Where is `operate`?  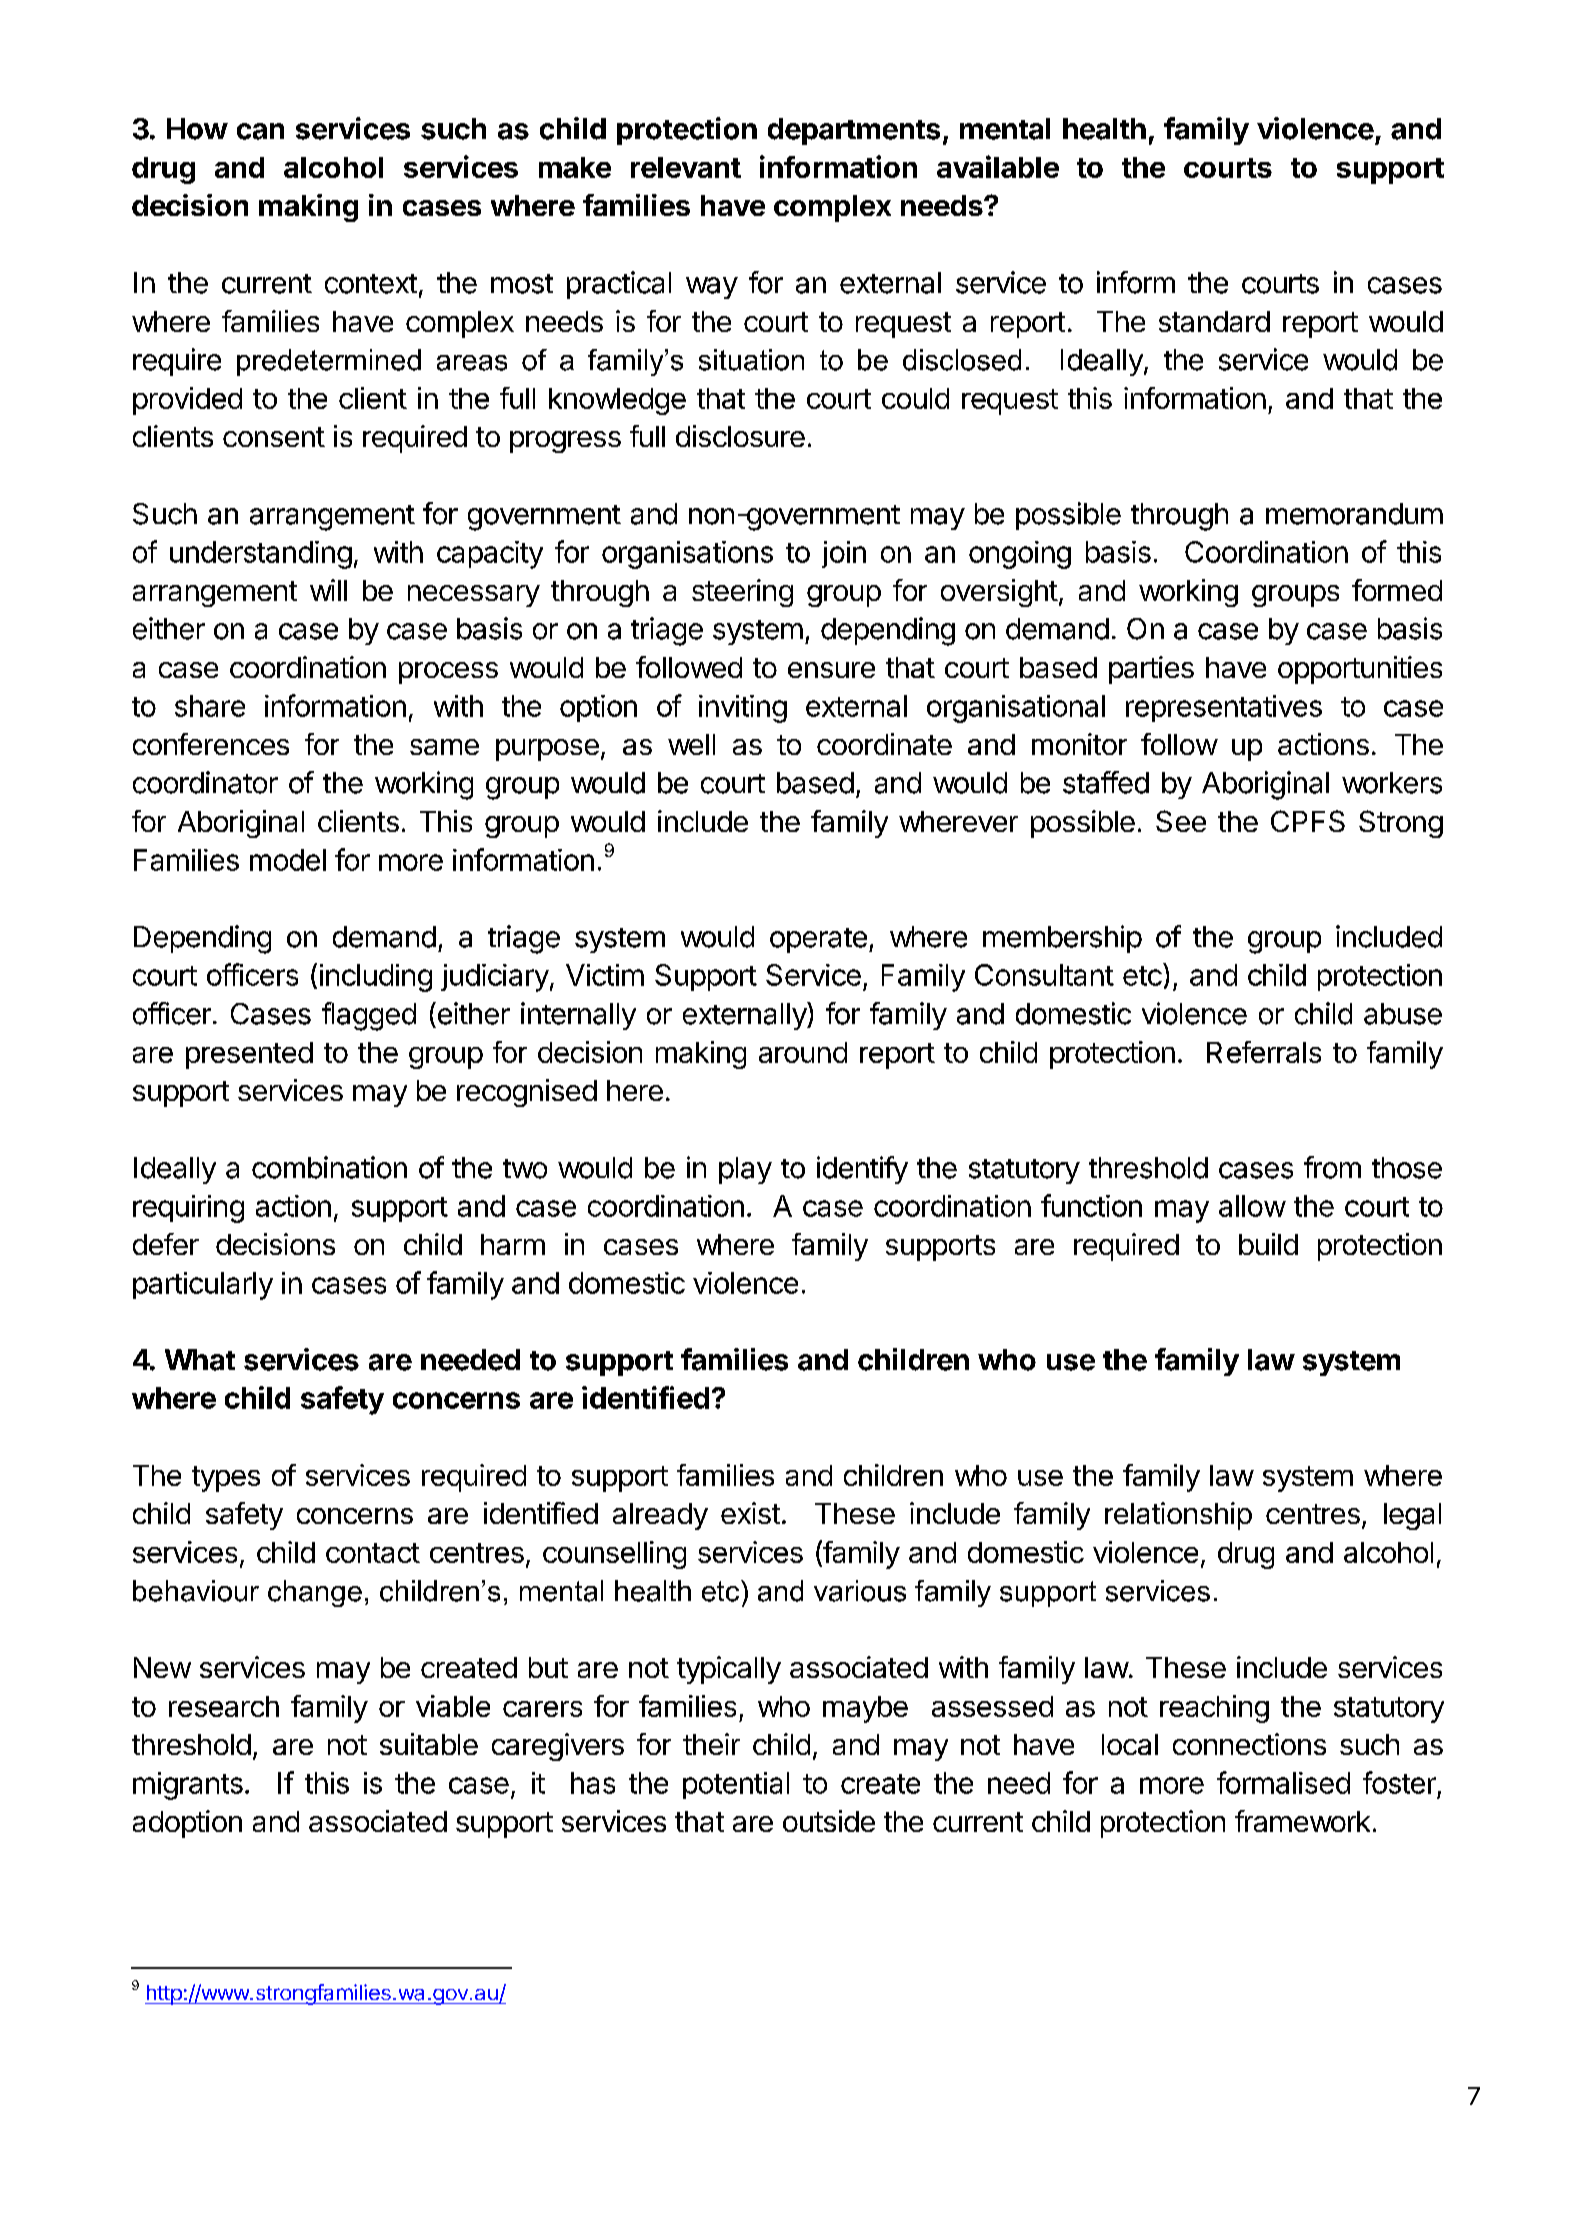 operate is located at coordinates (818, 940).
